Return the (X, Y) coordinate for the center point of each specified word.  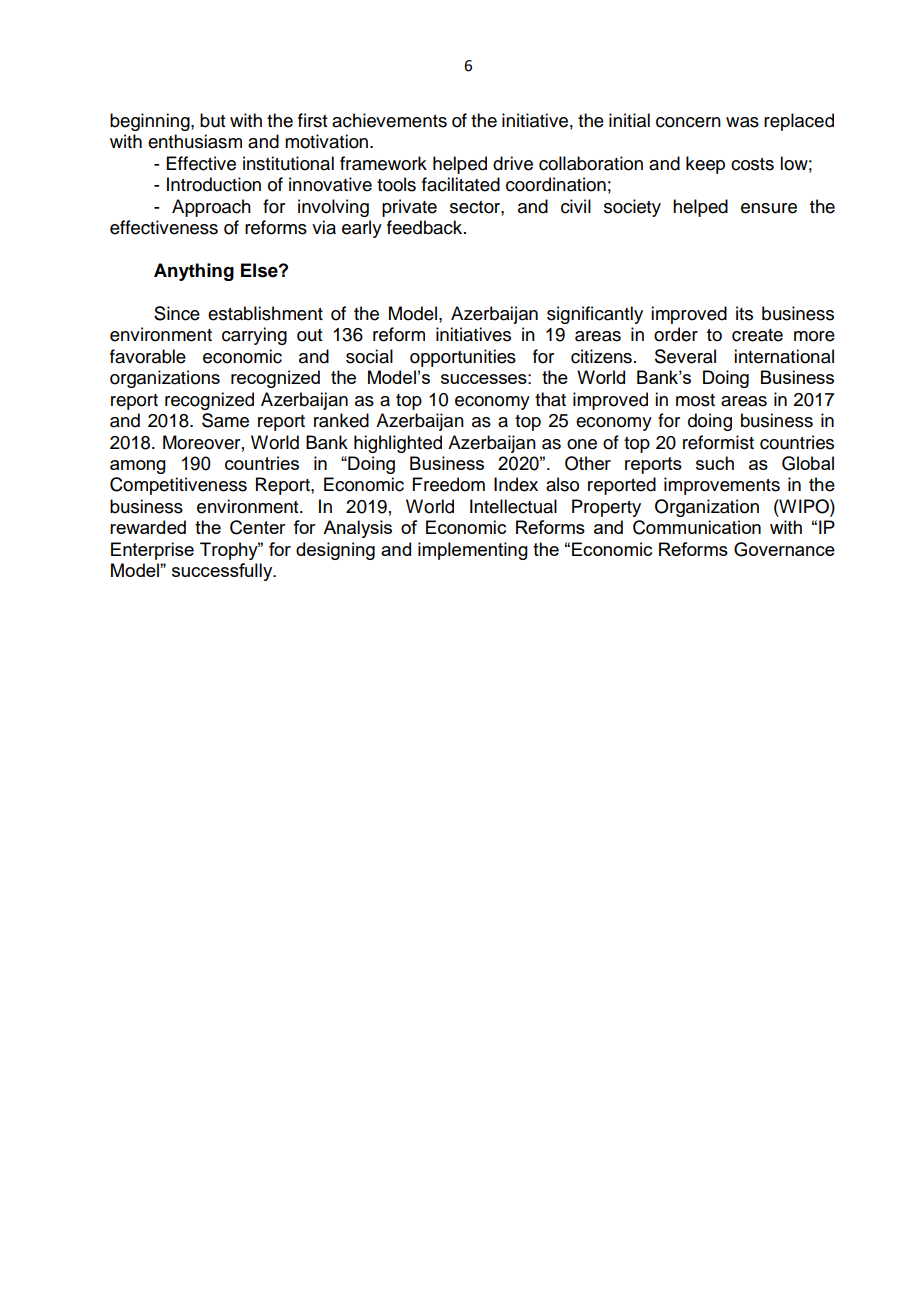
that (550, 399)
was (742, 122)
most (695, 400)
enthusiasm (195, 141)
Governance (784, 549)
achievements (389, 120)
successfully (223, 572)
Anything (194, 272)
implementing (473, 551)
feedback (426, 227)
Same (225, 420)
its (744, 313)
